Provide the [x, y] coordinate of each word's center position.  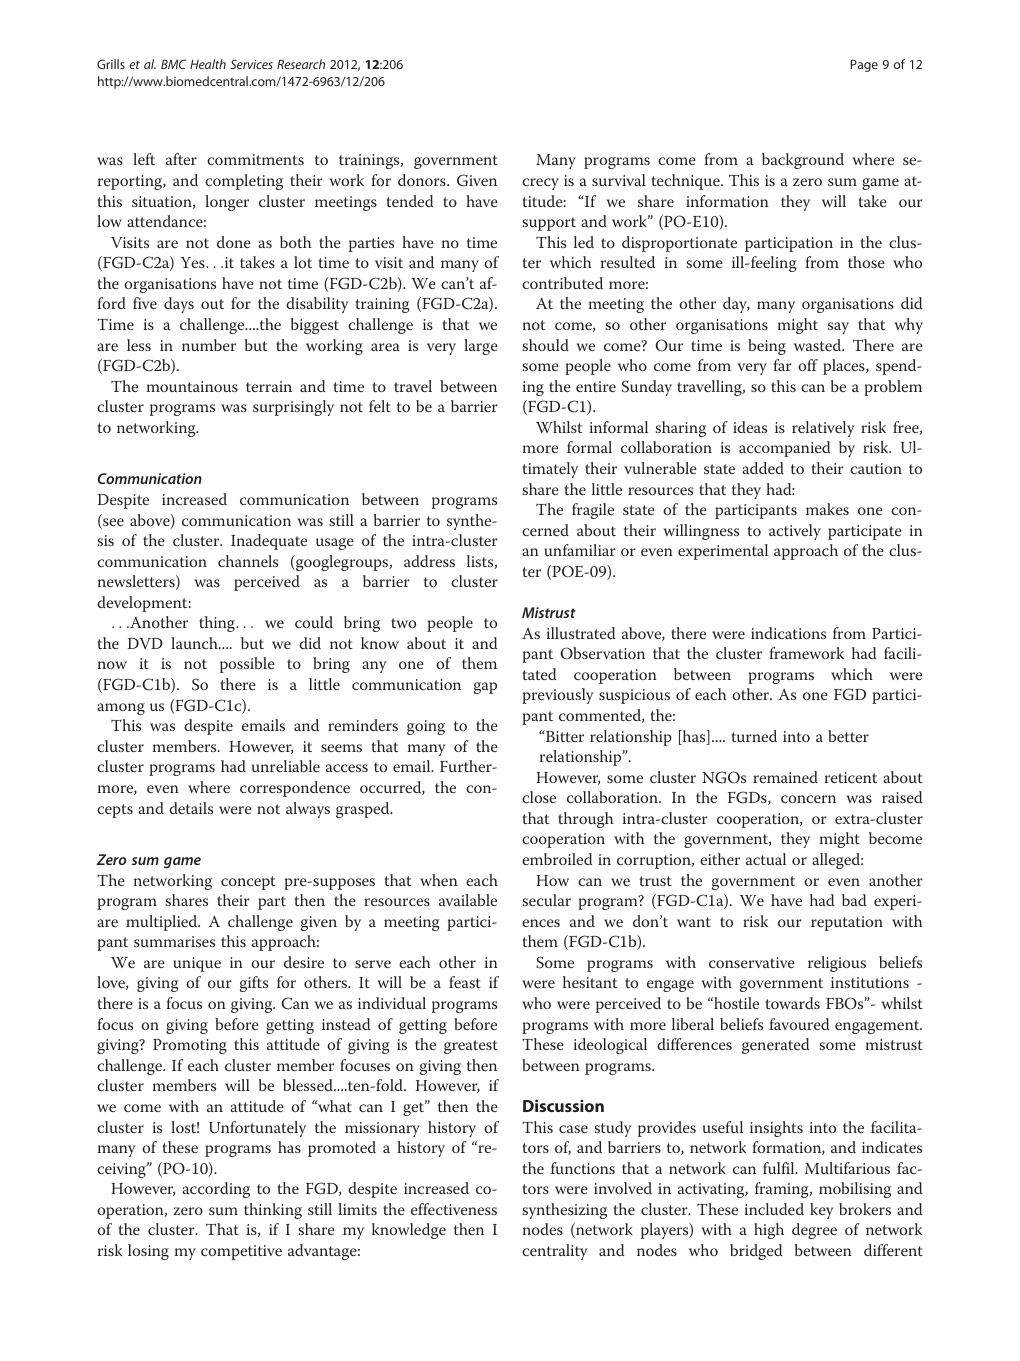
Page [864, 65]
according [216, 1190]
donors [423, 180]
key [822, 1211]
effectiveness [454, 1209]
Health [208, 64]
